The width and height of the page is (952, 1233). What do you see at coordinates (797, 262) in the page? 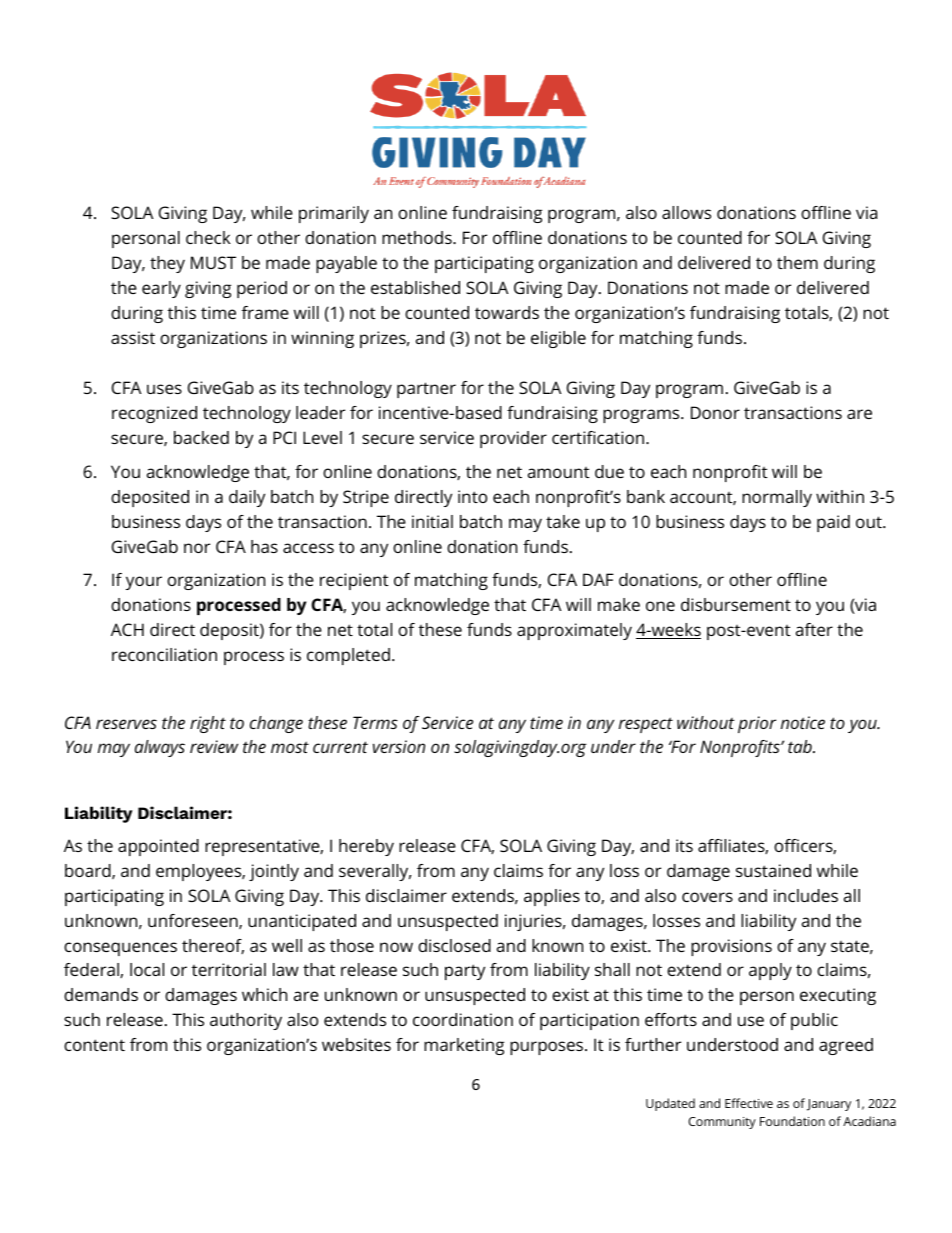
I see `them` at bounding box center [797, 262].
